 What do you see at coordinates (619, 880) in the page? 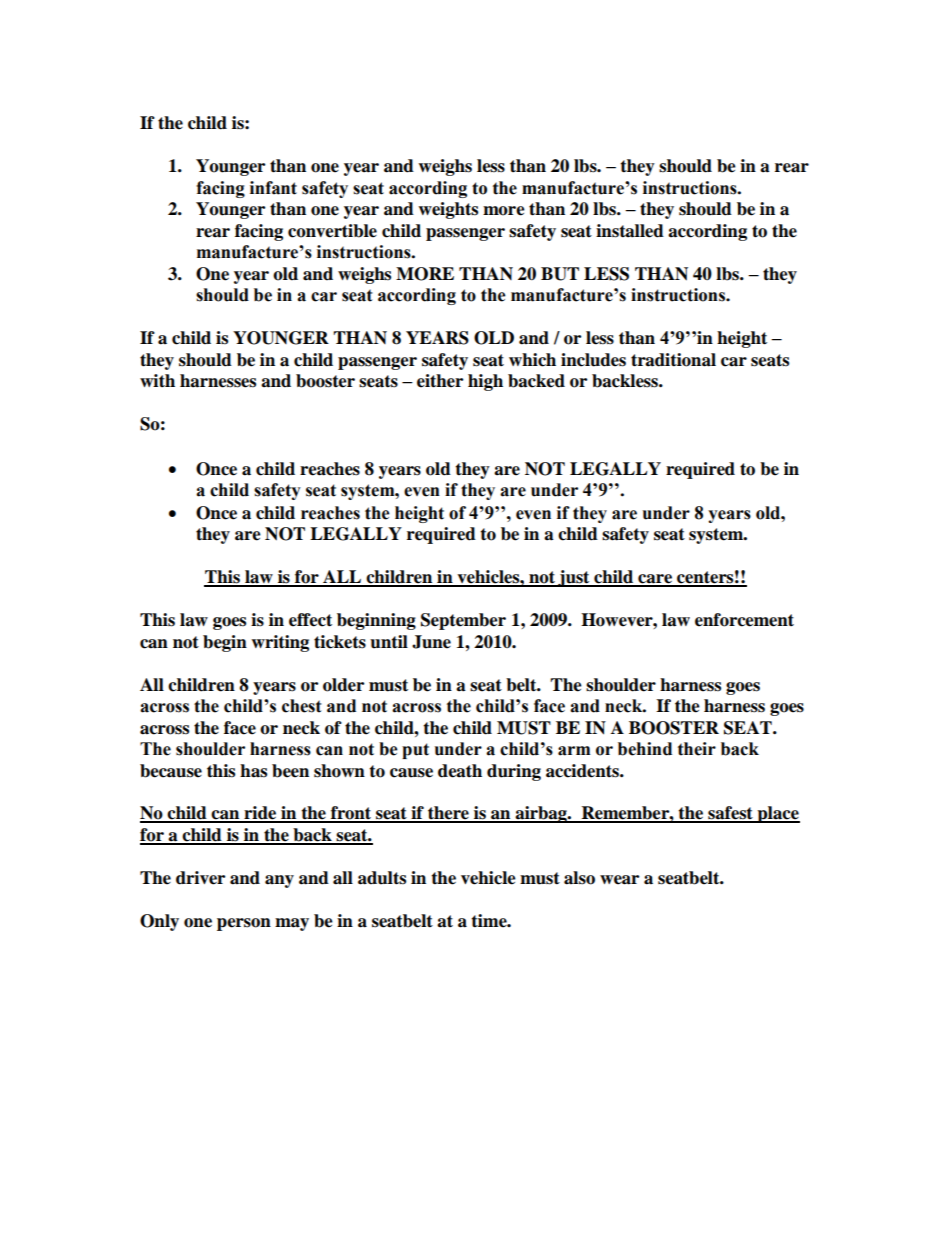
I see `wear` at bounding box center [619, 880].
